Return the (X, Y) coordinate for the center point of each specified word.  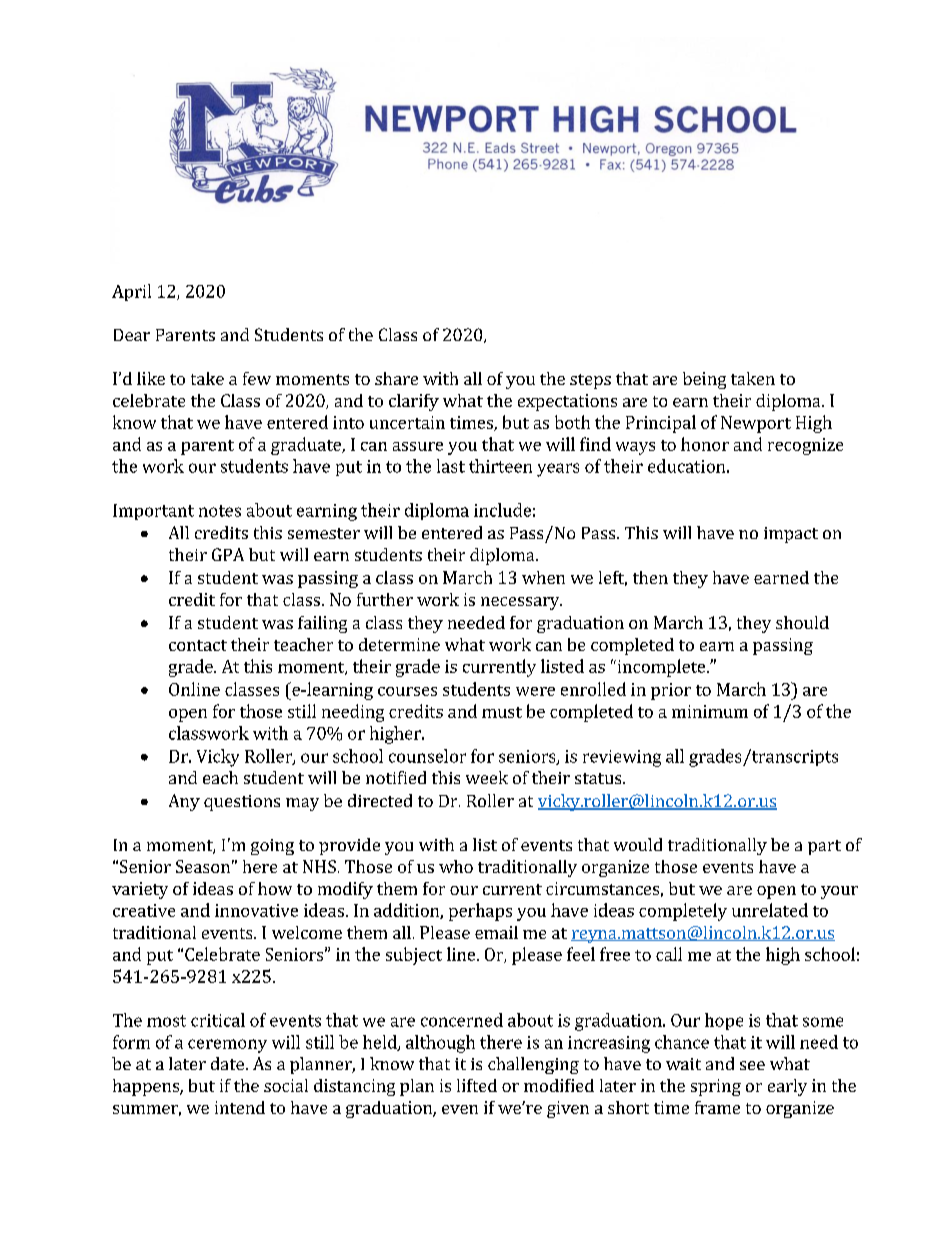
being (704, 380)
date (227, 1063)
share (396, 378)
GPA (228, 554)
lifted (477, 1085)
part (824, 847)
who (456, 866)
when (543, 577)
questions (242, 803)
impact (791, 535)
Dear (132, 335)
